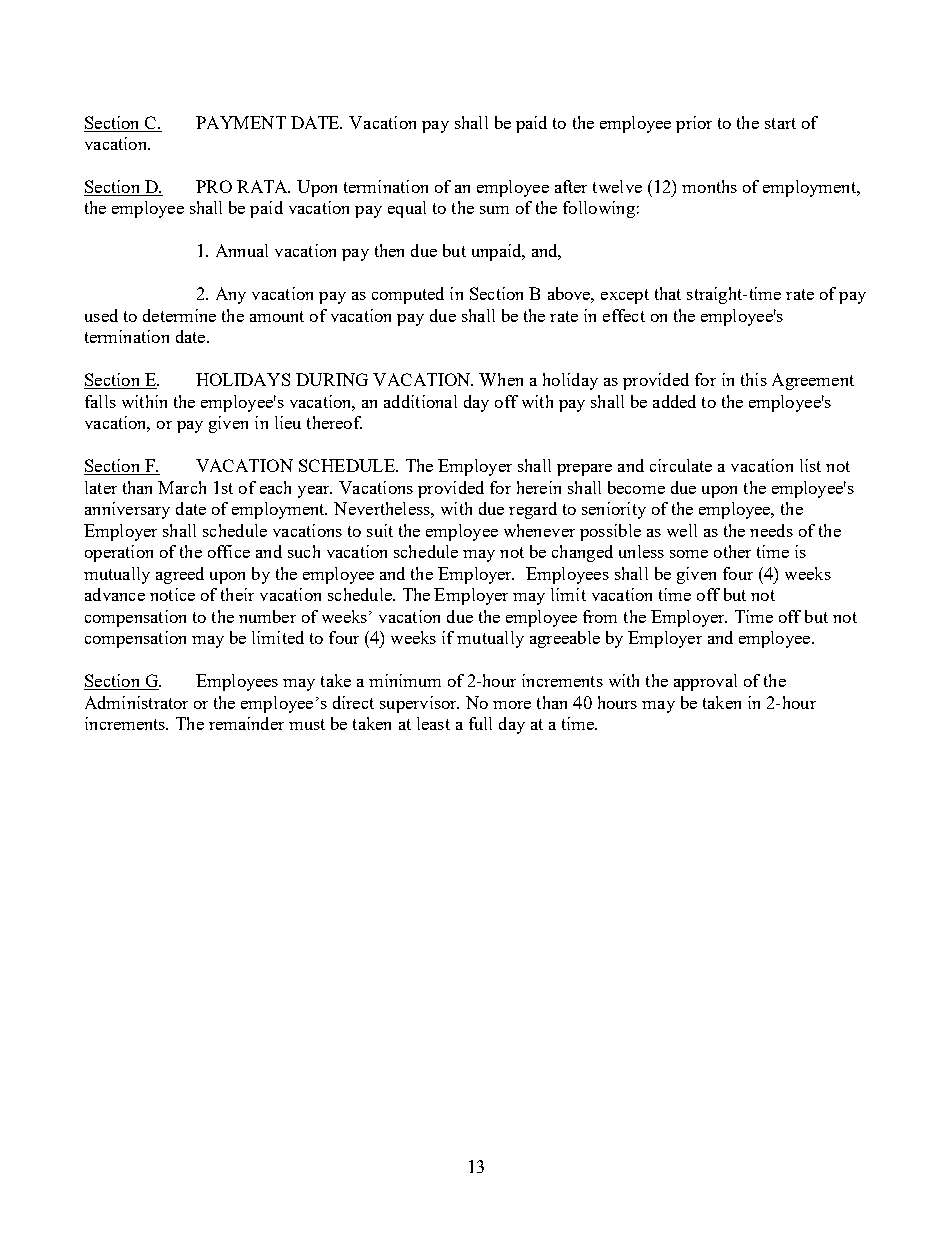  I want to click on PAYMENT, so click(241, 122).
